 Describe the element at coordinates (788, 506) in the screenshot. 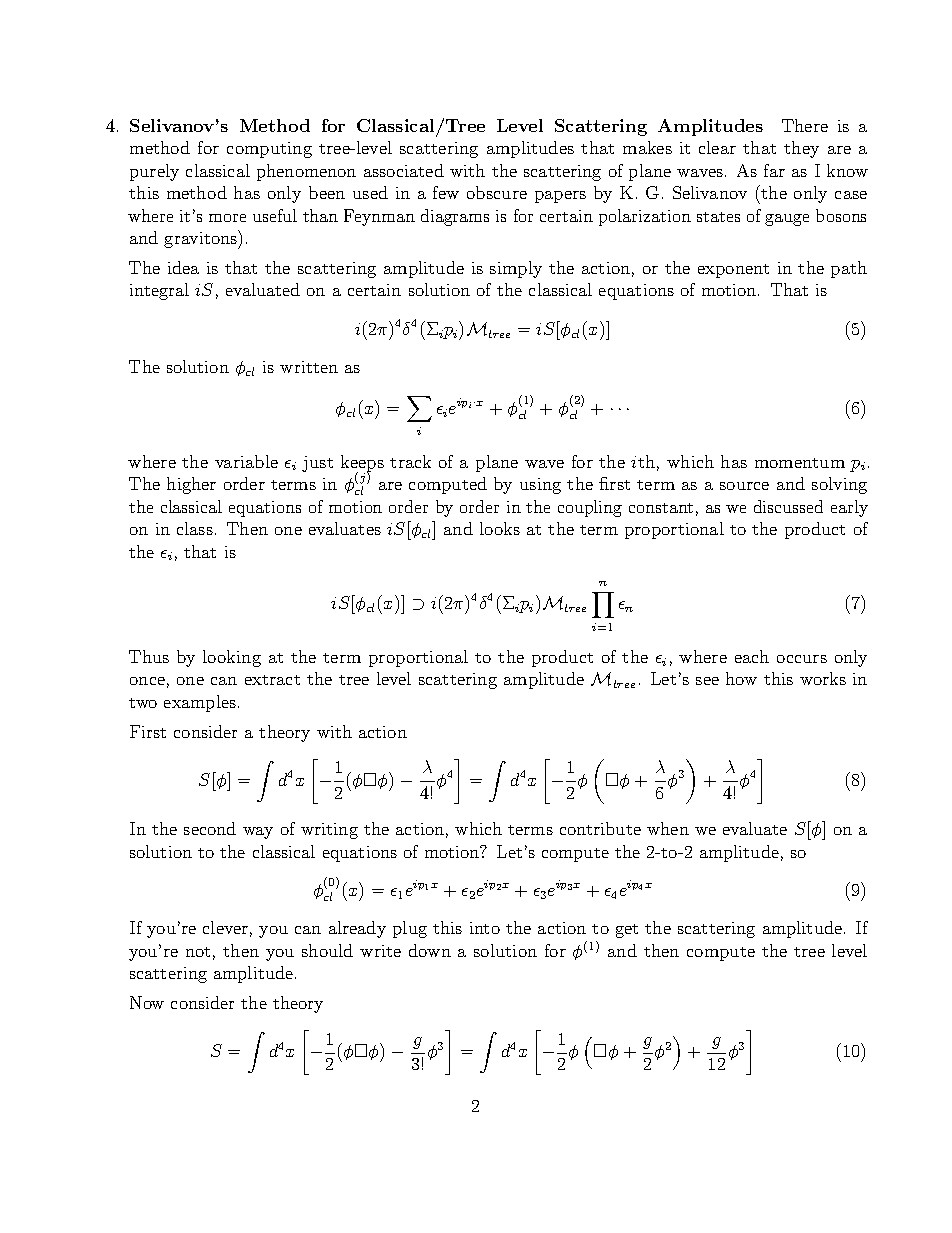

I see `discussed` at that location.
